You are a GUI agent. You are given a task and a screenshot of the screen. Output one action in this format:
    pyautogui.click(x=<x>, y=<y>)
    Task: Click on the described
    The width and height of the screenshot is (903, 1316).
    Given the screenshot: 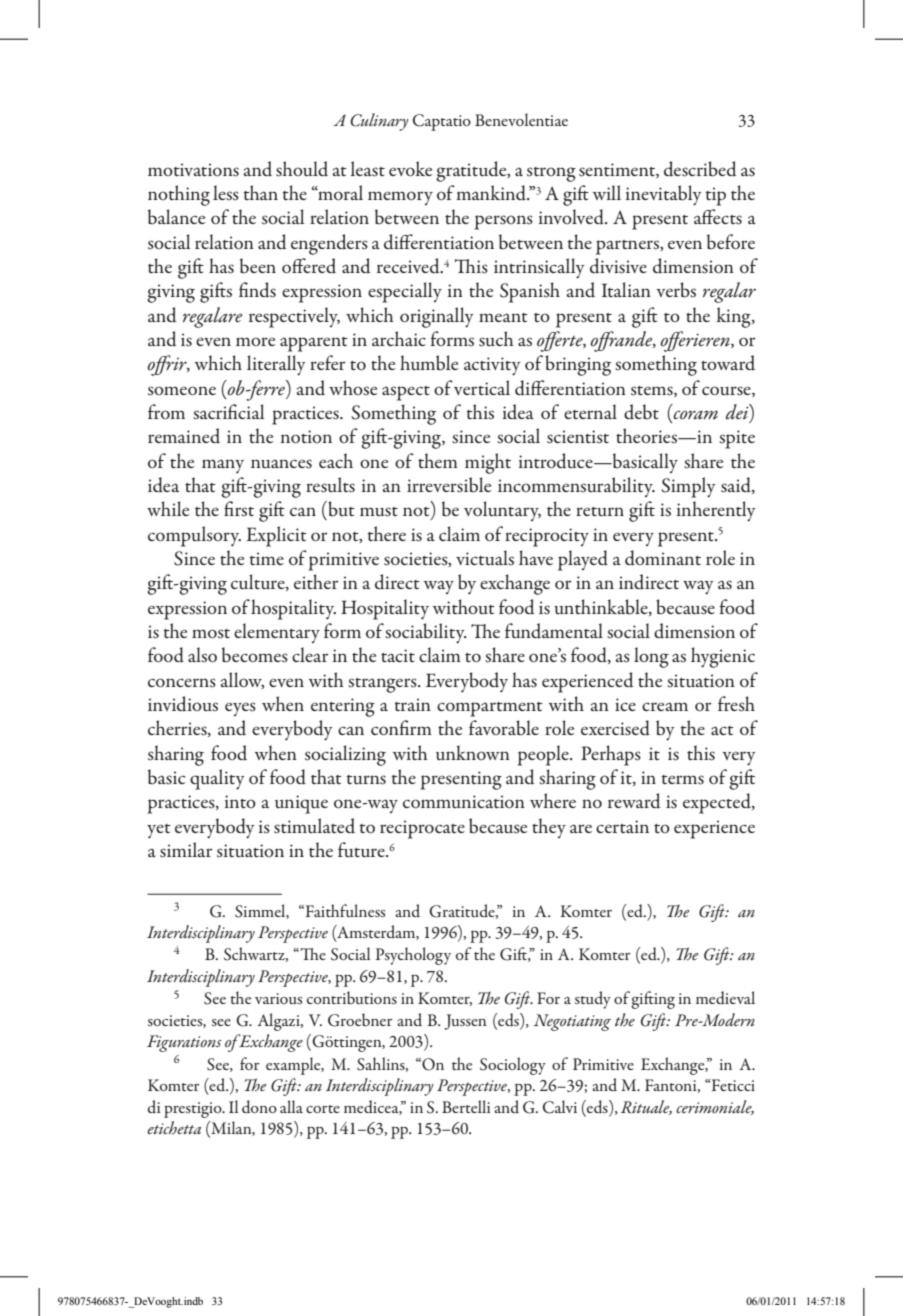 What is the action you would take?
    pyautogui.click(x=700, y=169)
